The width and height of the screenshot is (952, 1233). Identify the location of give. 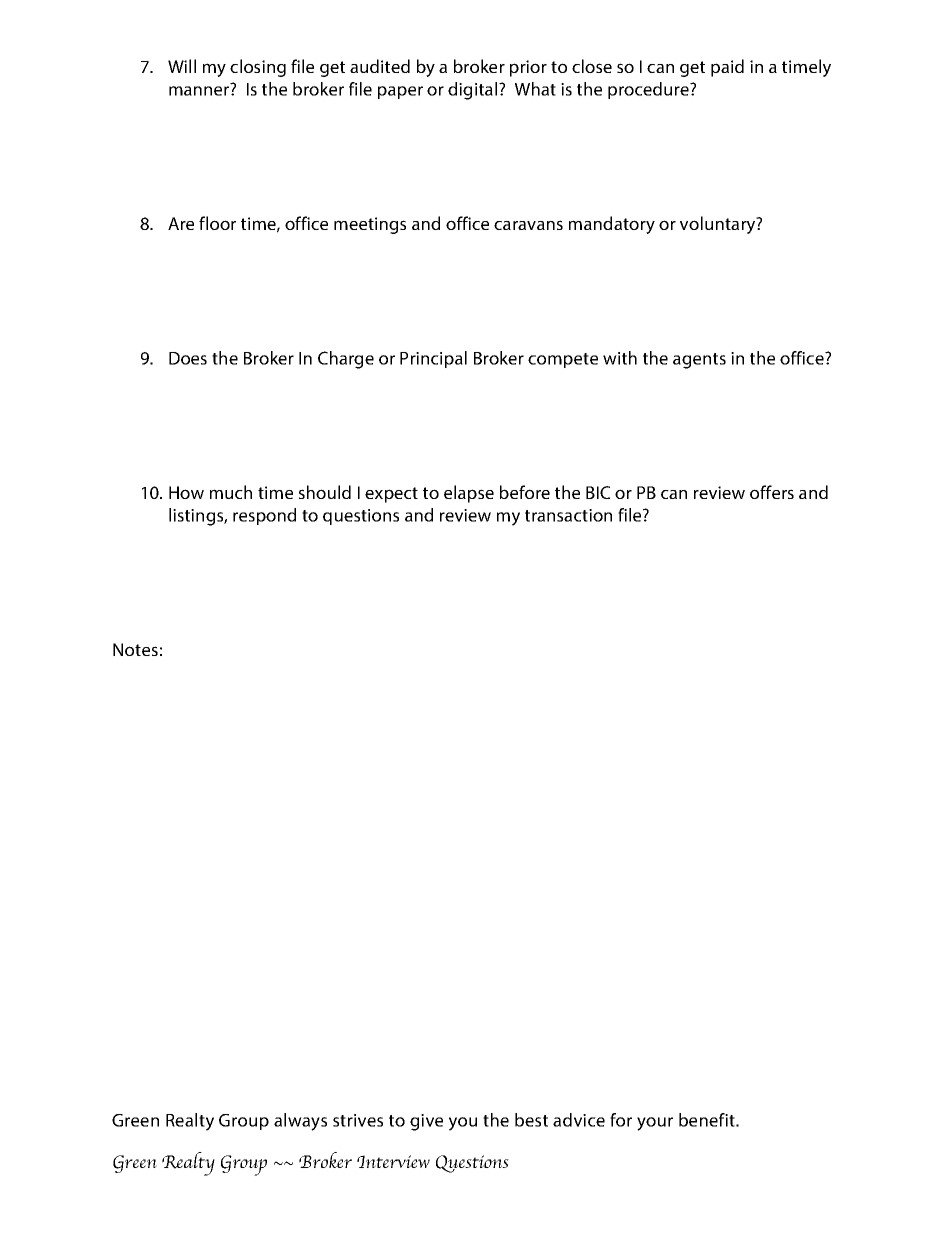
(426, 1122).
